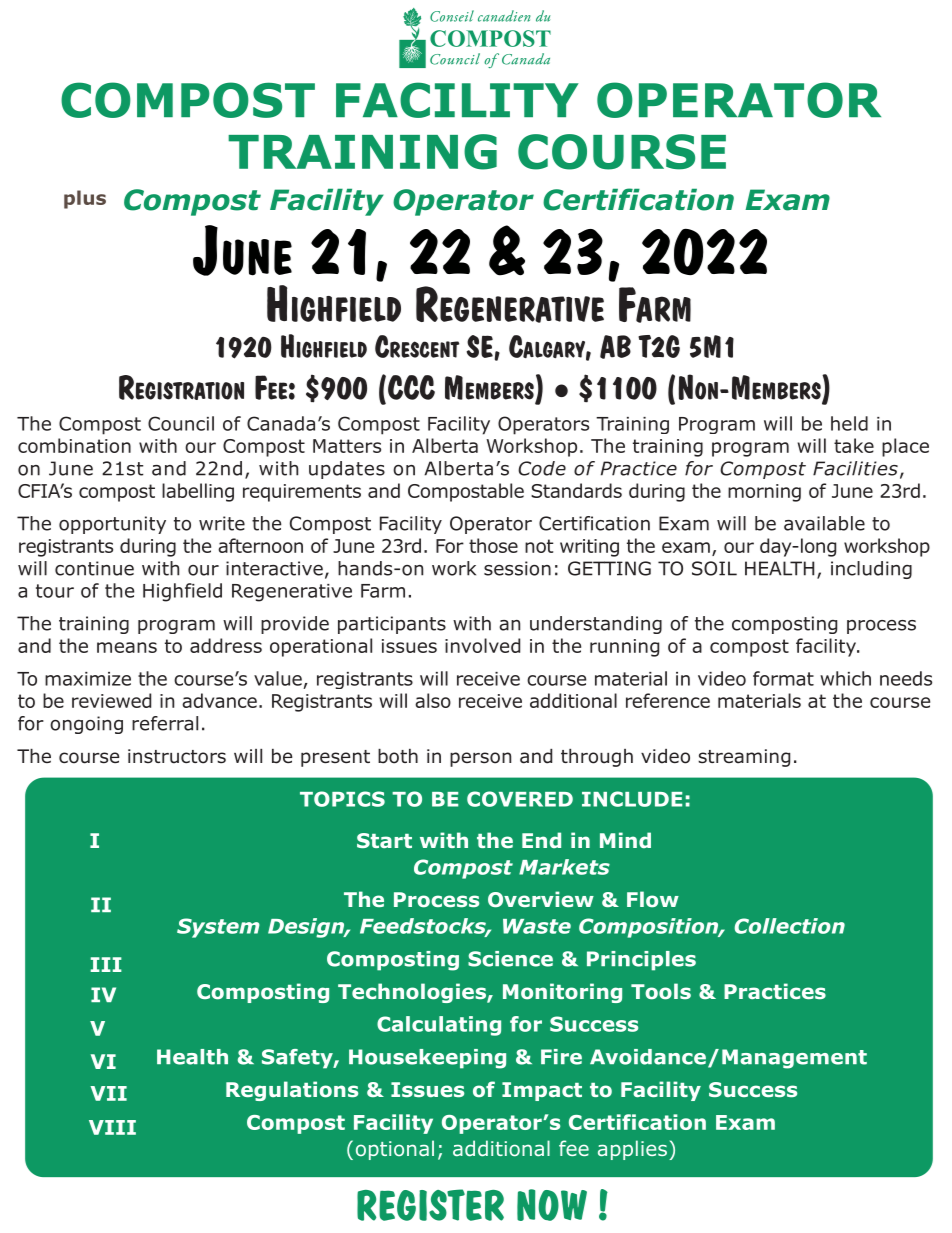  What do you see at coordinates (218, 928) in the image?
I see `System` at bounding box center [218, 928].
